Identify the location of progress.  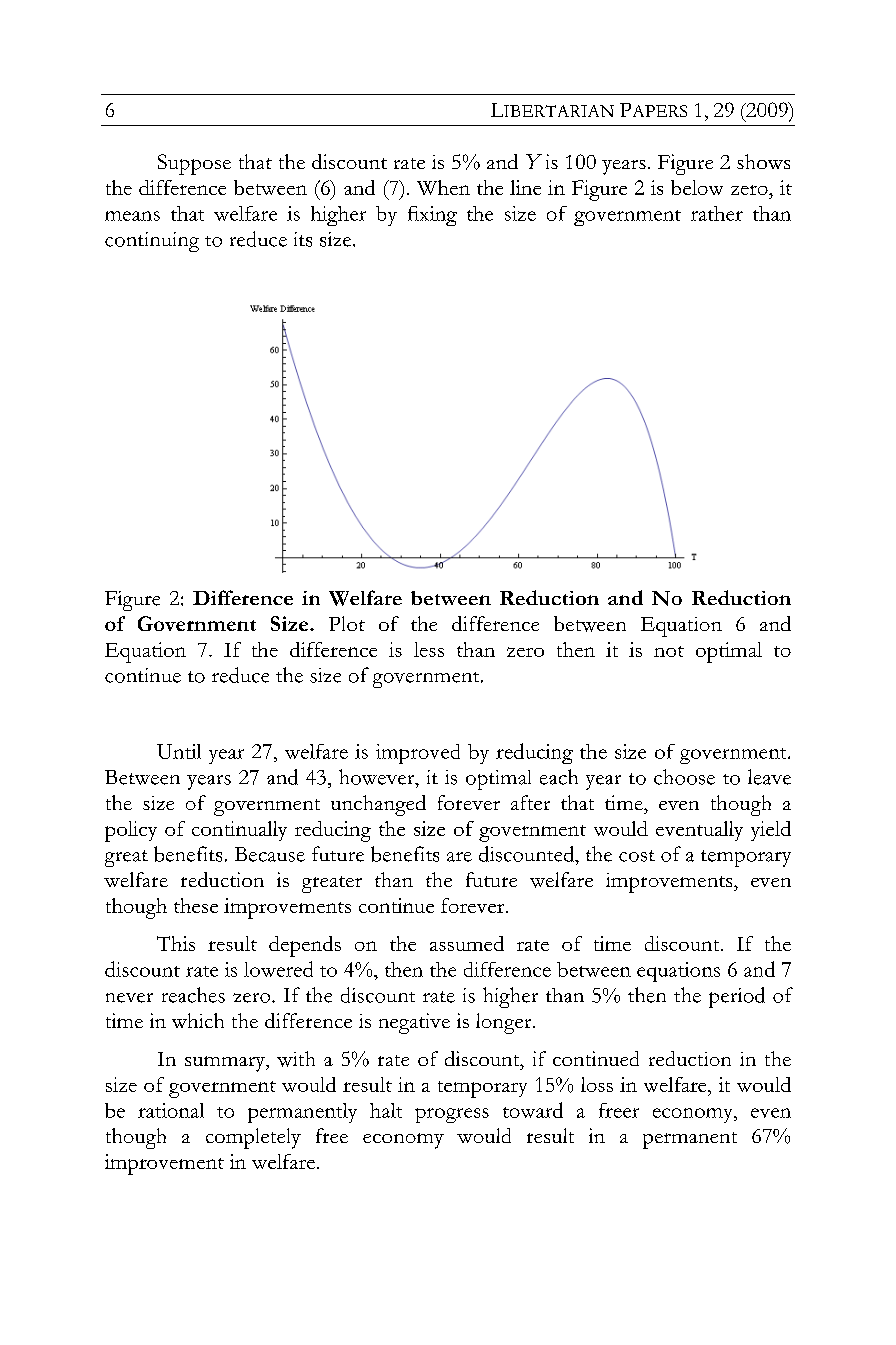
(452, 1115).
